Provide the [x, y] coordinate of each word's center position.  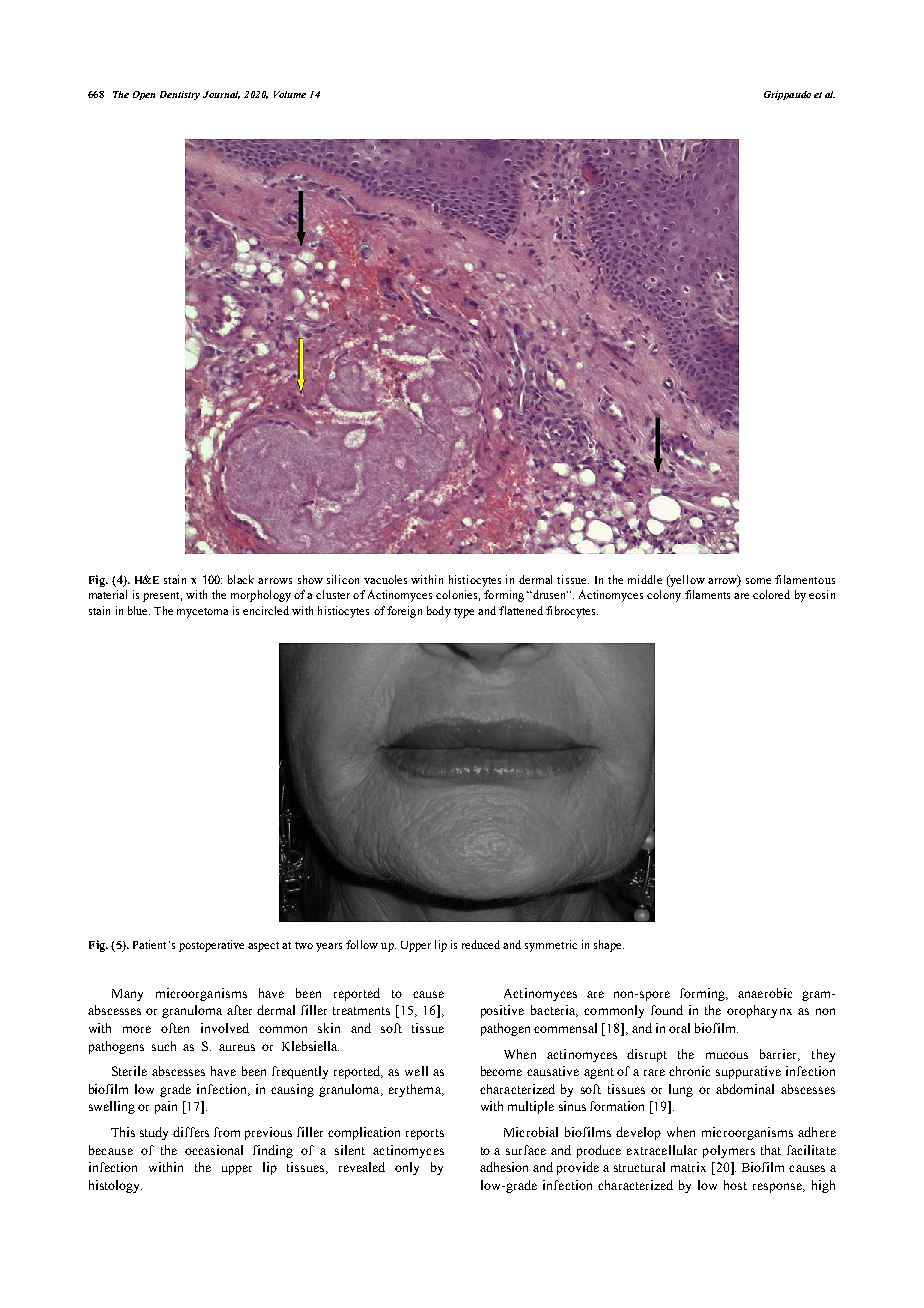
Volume [290, 94]
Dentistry [180, 95]
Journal [221, 95]
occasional [214, 1150]
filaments [707, 594]
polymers [729, 1151]
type [464, 613]
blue [139, 610]
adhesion [504, 1167]
